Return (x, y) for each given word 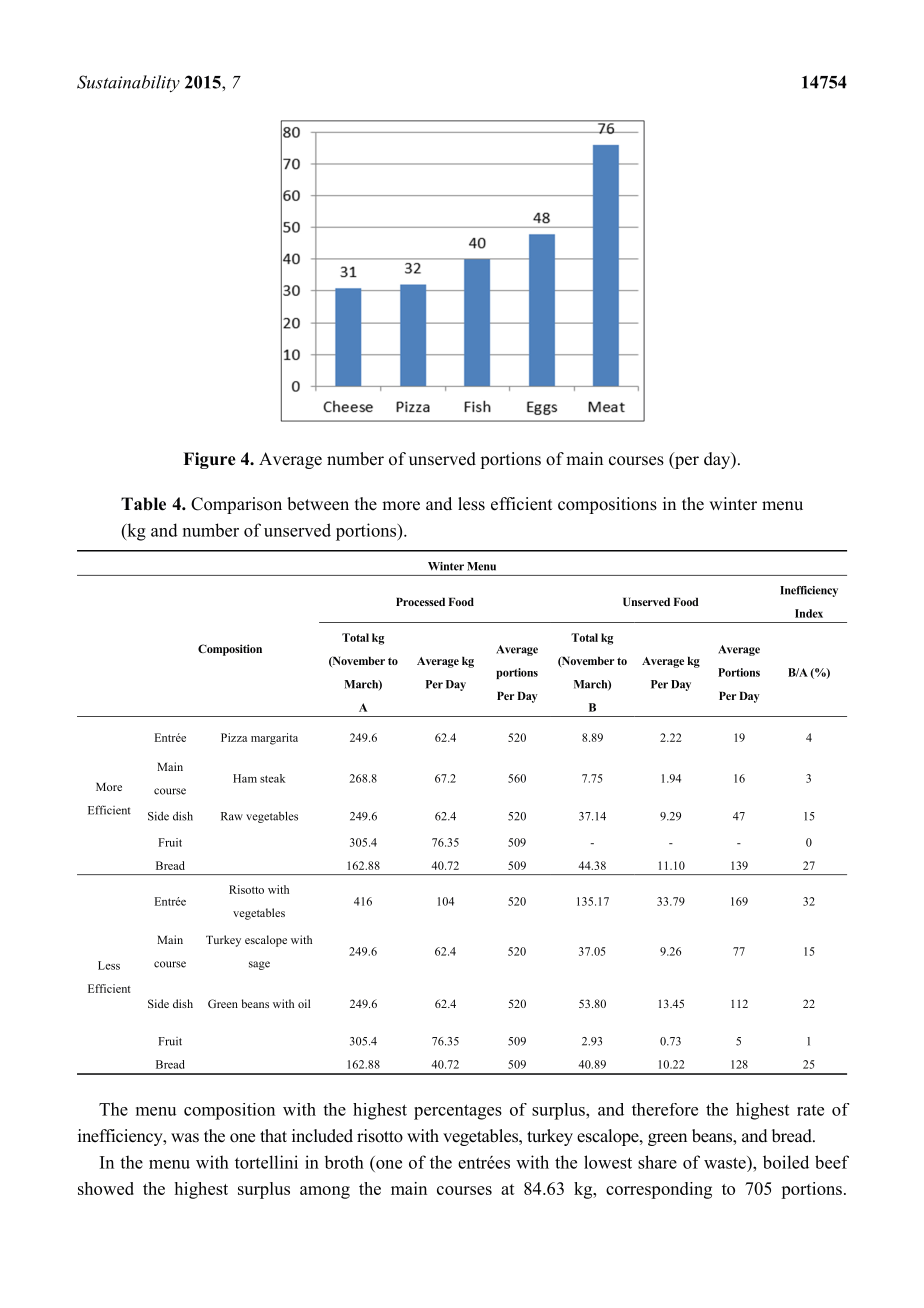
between (318, 504)
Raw (232, 816)
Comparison (236, 505)
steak (273, 778)
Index (809, 613)
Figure (209, 460)
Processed (420, 601)
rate (810, 1110)
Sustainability (128, 84)
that (273, 1135)
